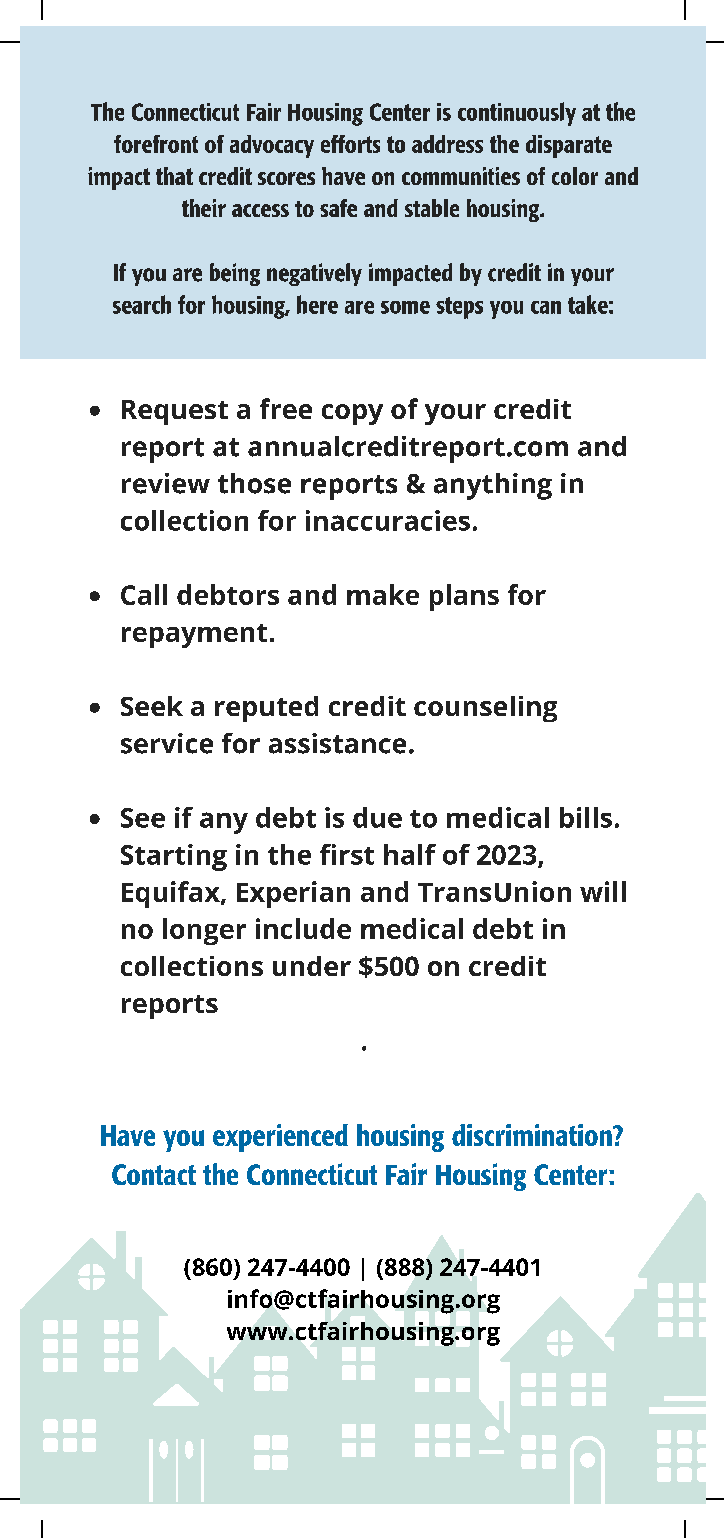 The height and width of the screenshot is (1538, 724). What do you see at coordinates (493, 486) in the screenshot?
I see `anything` at bounding box center [493, 486].
